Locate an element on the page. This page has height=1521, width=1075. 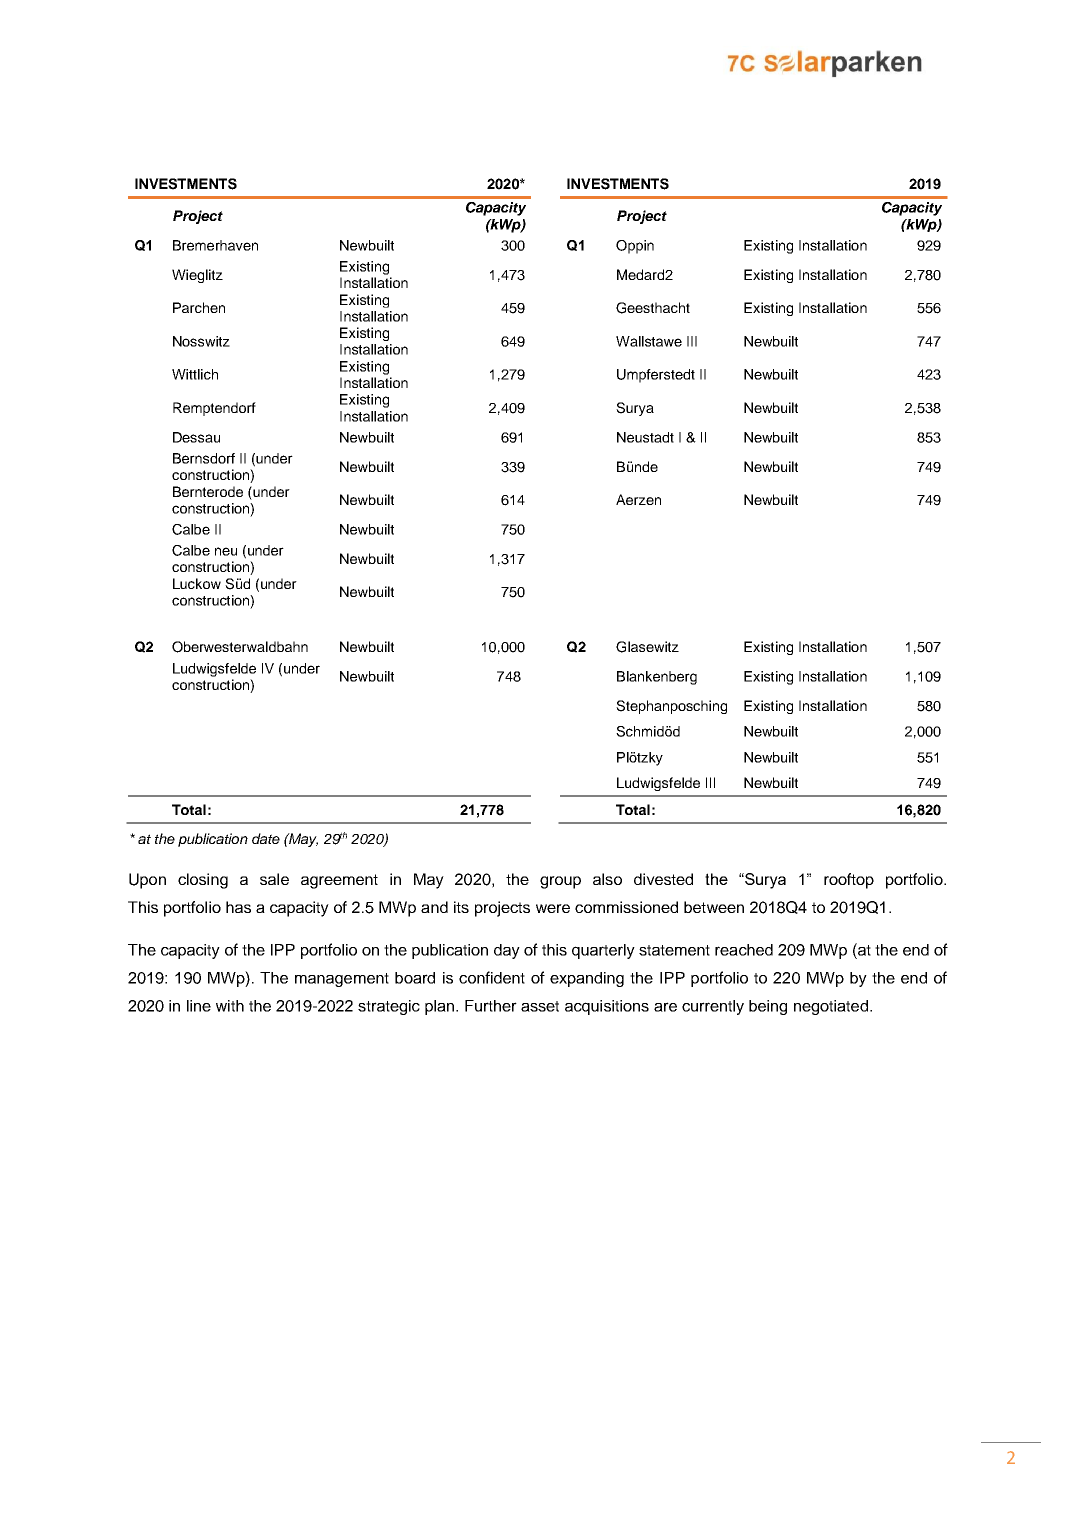
Upon is located at coordinates (147, 881).
